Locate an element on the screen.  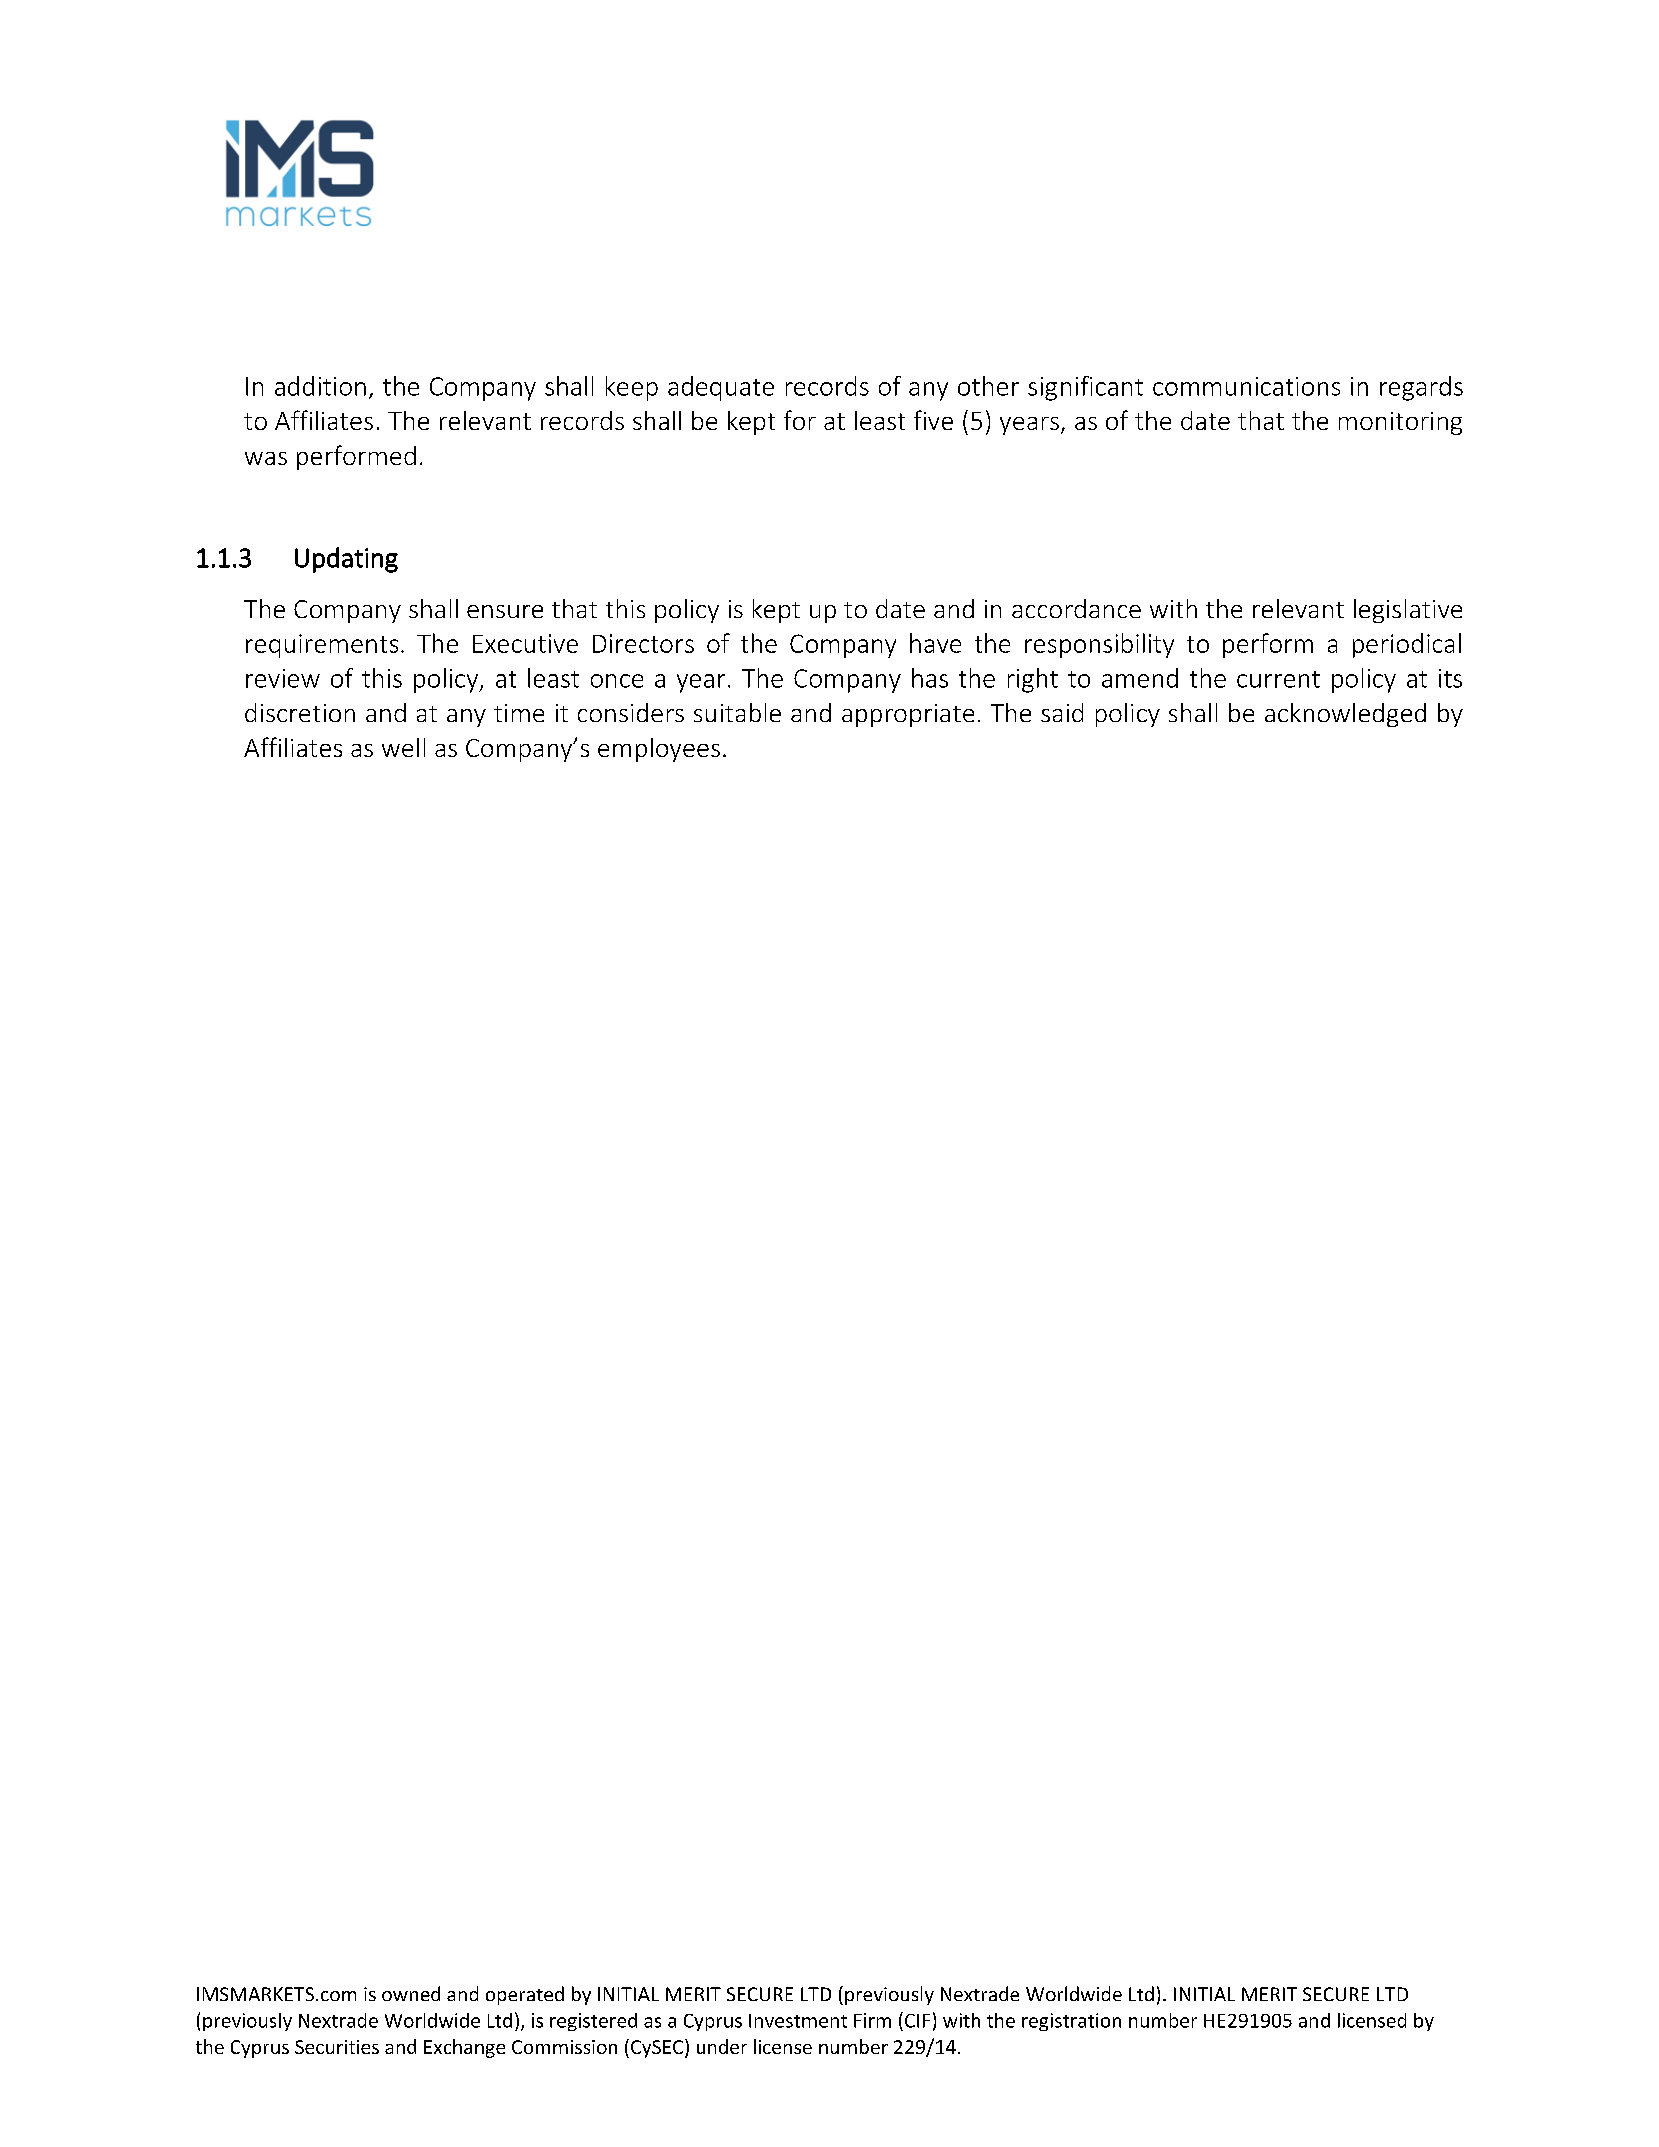
communications is located at coordinates (1246, 386).
